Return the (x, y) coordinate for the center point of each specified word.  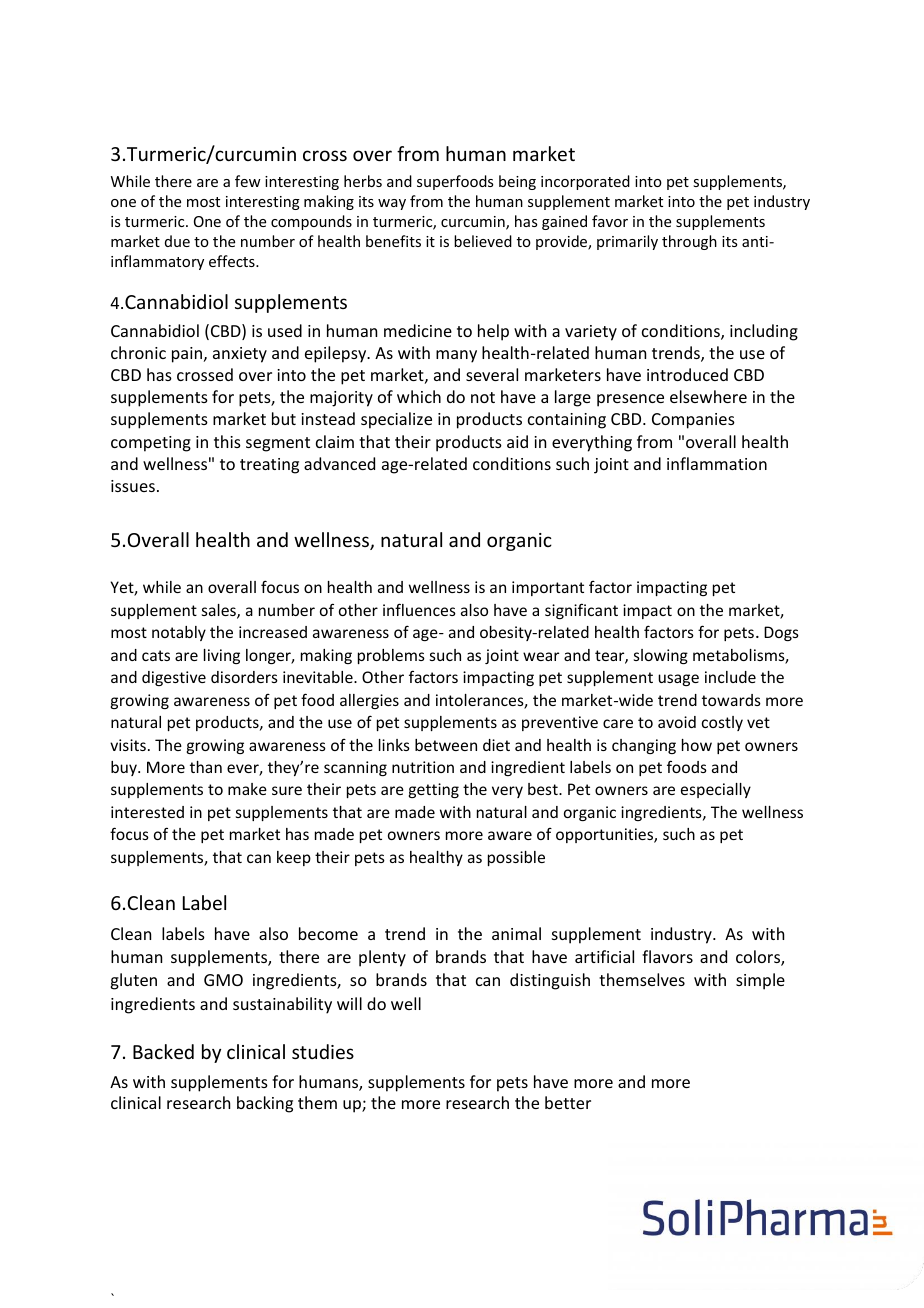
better (568, 1102)
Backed (163, 1051)
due (177, 241)
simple (760, 981)
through (689, 242)
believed (483, 241)
